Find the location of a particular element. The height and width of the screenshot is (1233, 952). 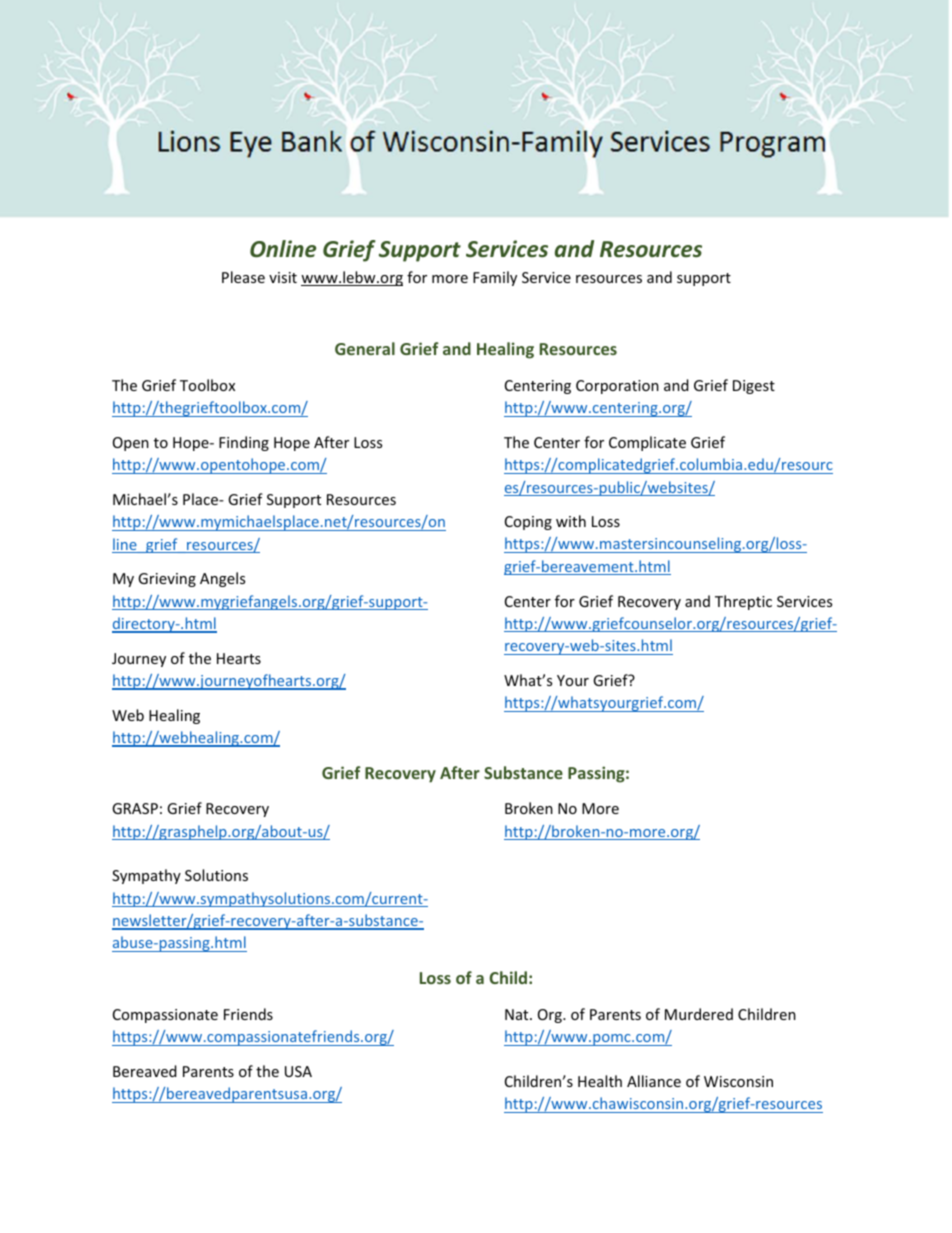

visit is located at coordinates (283, 277).
